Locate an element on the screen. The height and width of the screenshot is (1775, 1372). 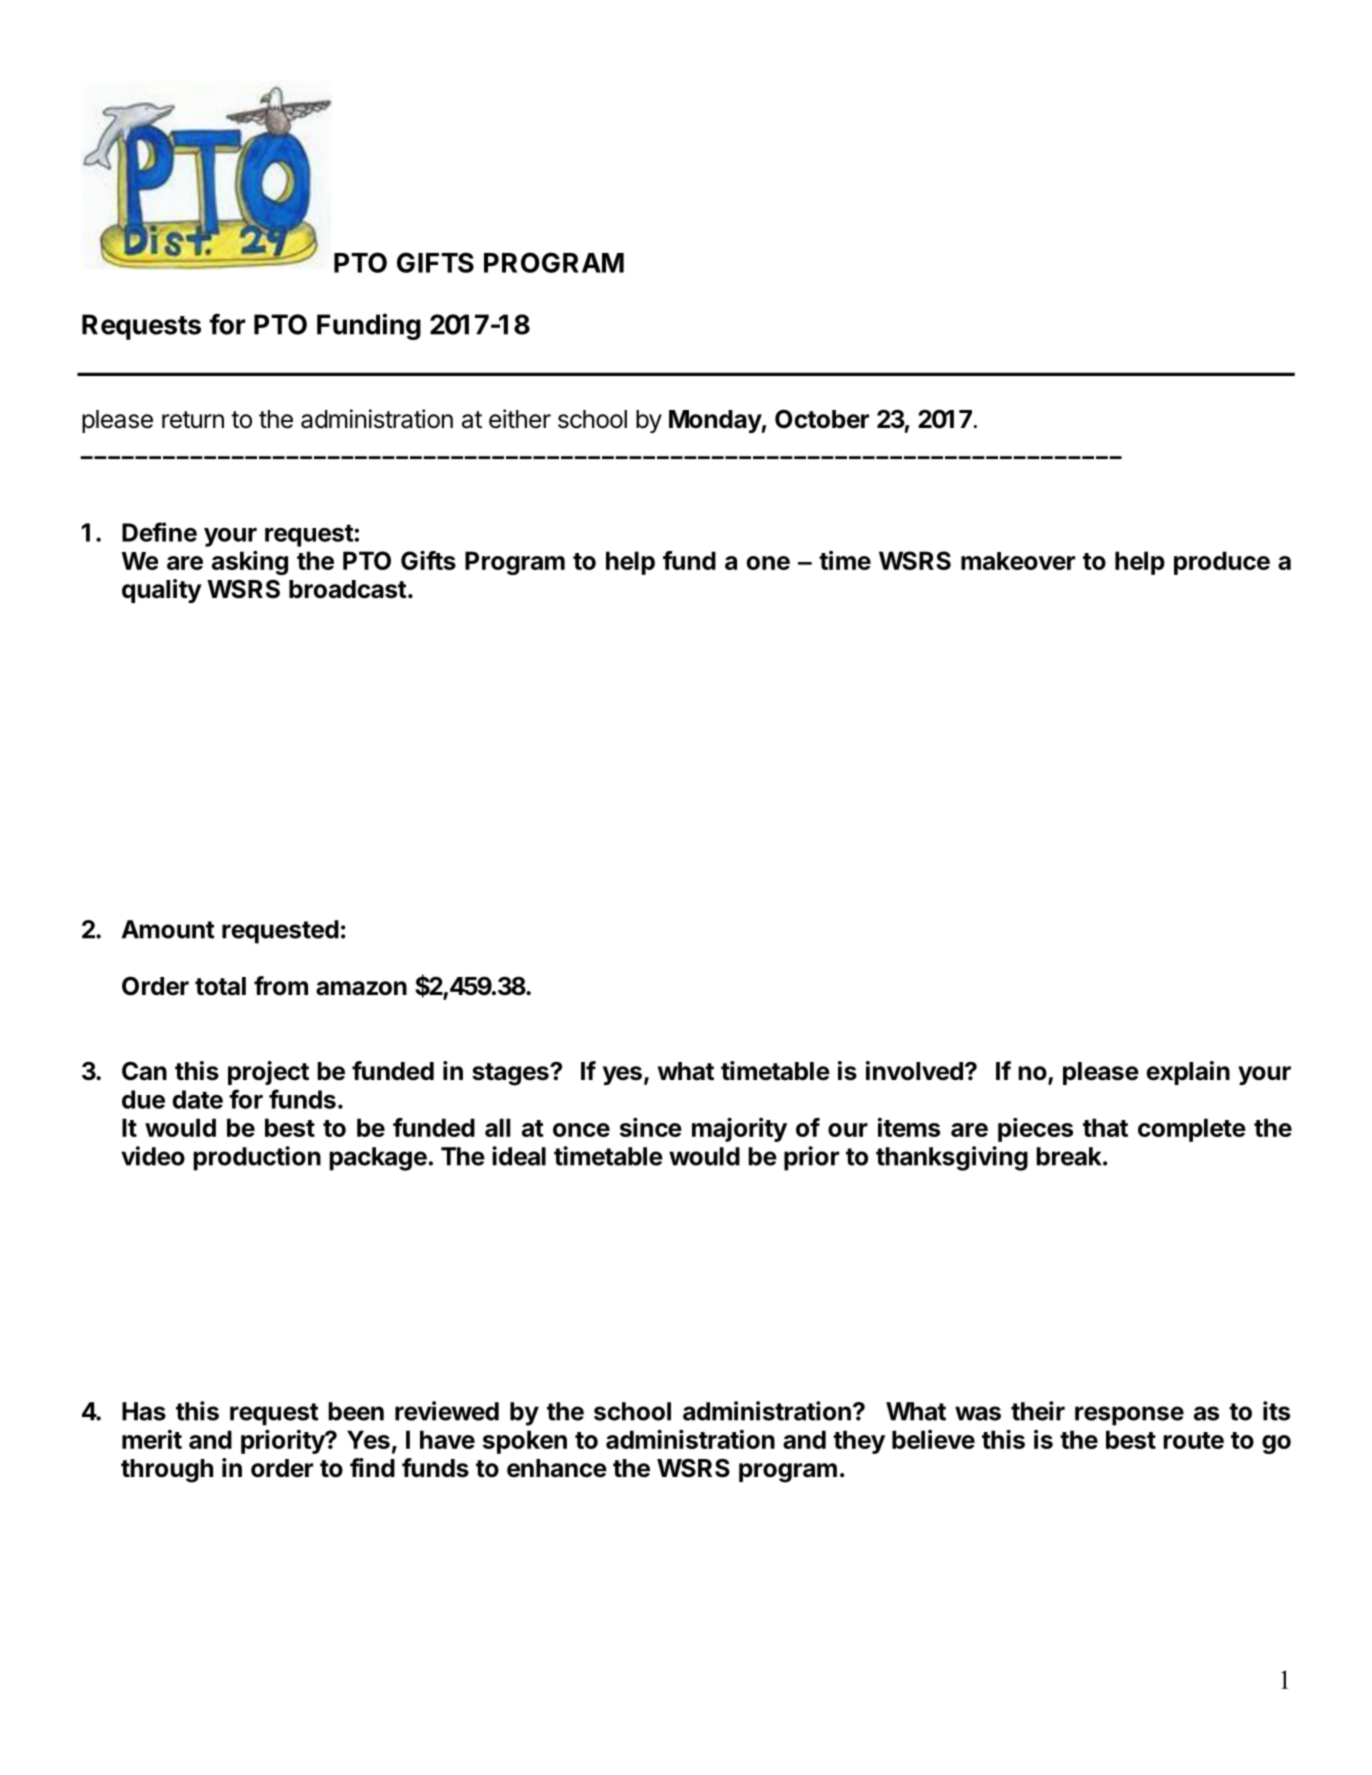
involved is located at coordinates (914, 1071).
